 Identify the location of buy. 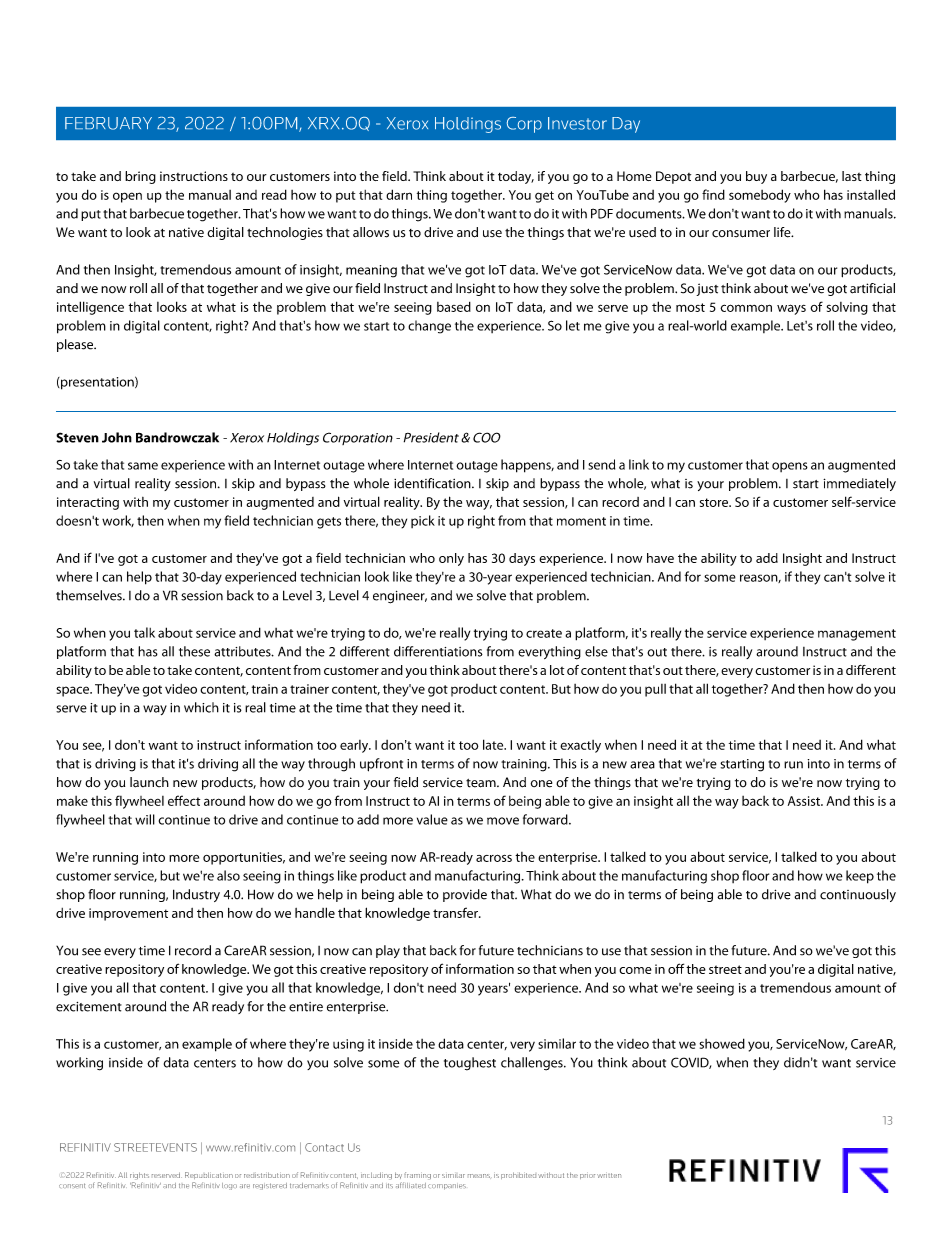
(756, 177).
